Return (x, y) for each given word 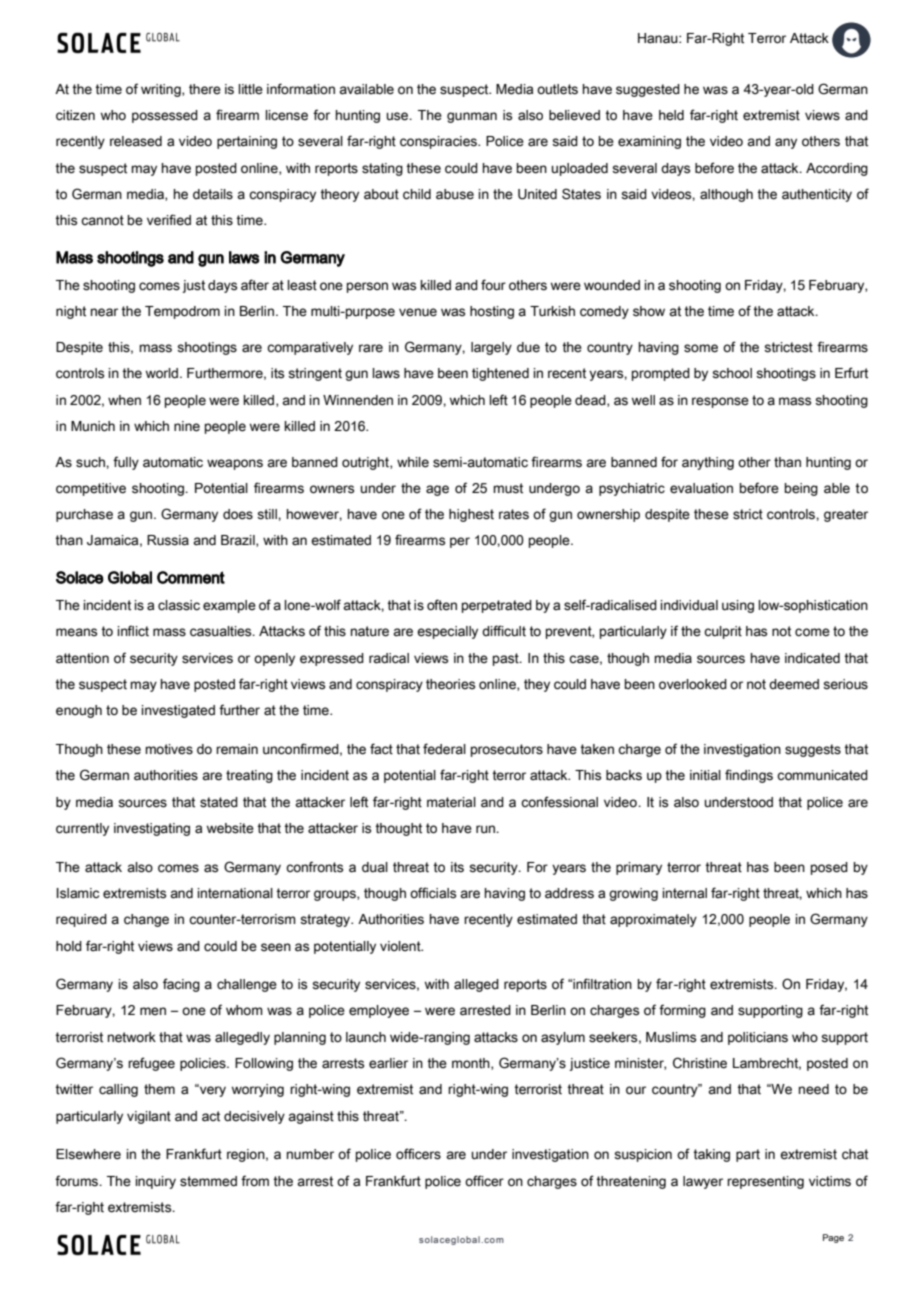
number (310, 1154)
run (486, 829)
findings (749, 776)
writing (162, 90)
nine (187, 426)
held (671, 115)
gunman (472, 117)
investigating (152, 829)
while (413, 462)
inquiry (156, 1182)
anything (708, 463)
